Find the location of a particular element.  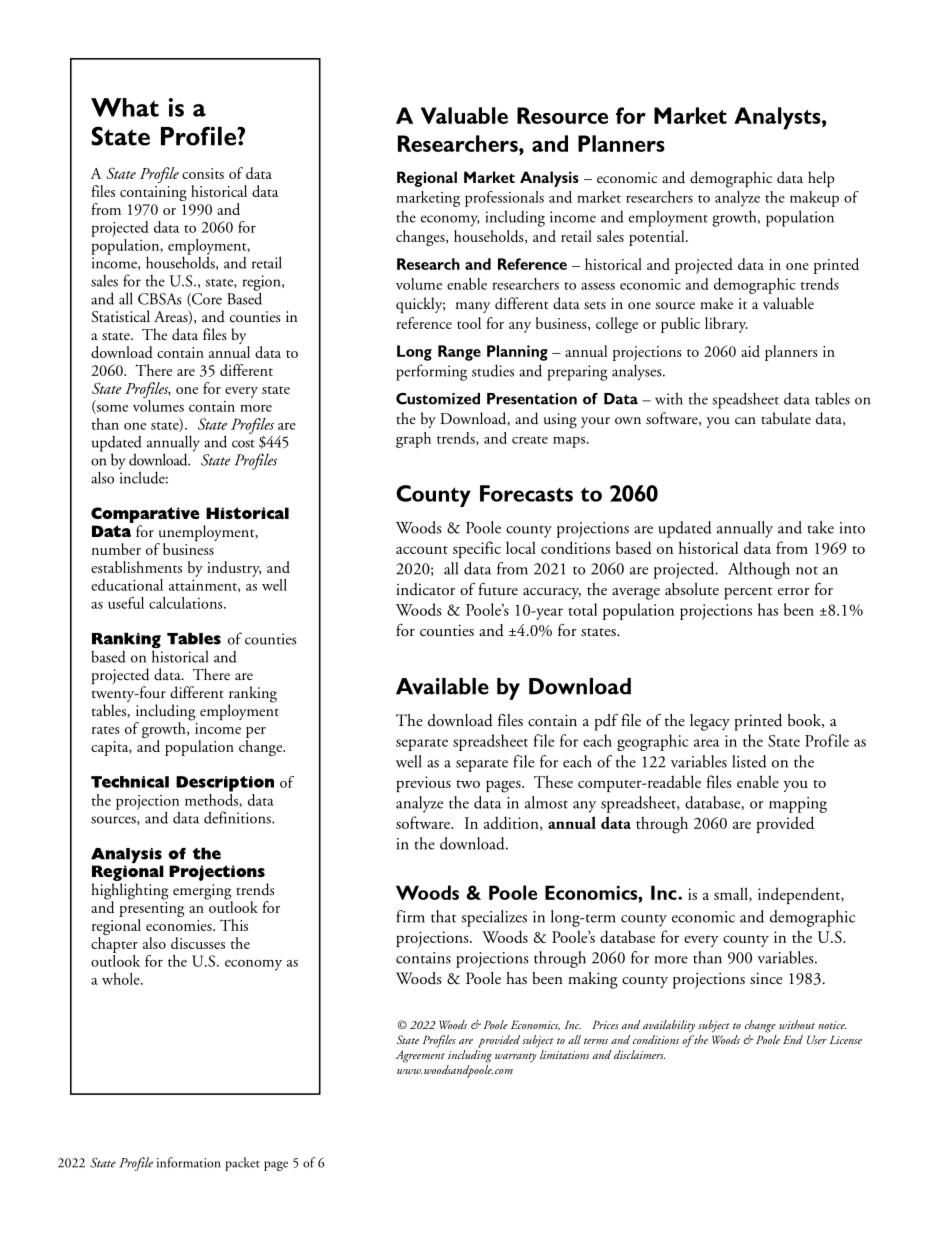

warranty is located at coordinates (516, 1057).
